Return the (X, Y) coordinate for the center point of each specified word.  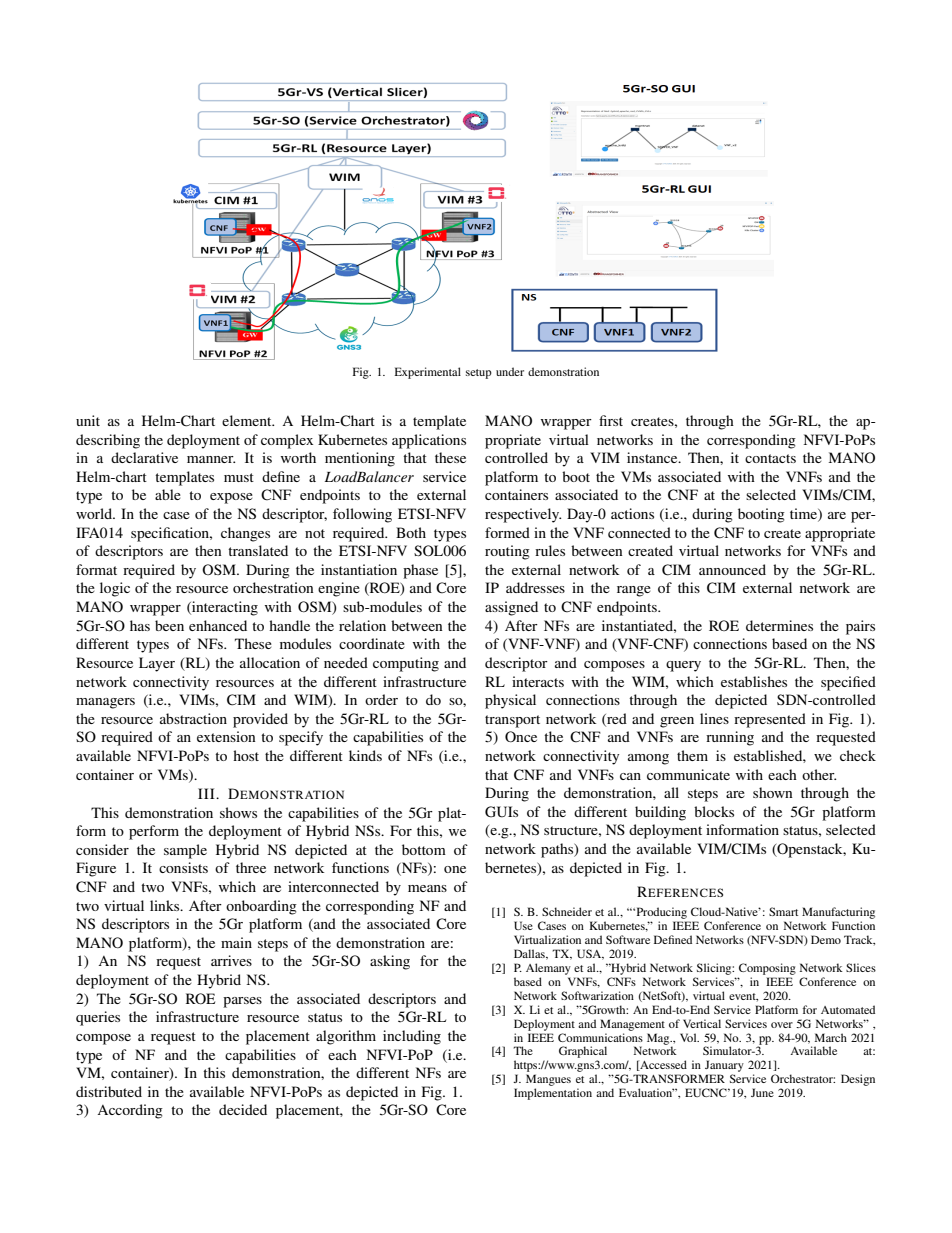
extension (226, 736)
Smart (783, 911)
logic (115, 589)
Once (521, 736)
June (762, 1092)
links (166, 905)
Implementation (553, 1094)
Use (523, 925)
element (248, 420)
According (130, 1111)
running (730, 738)
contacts (770, 458)
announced (732, 569)
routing (507, 552)
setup (479, 374)
